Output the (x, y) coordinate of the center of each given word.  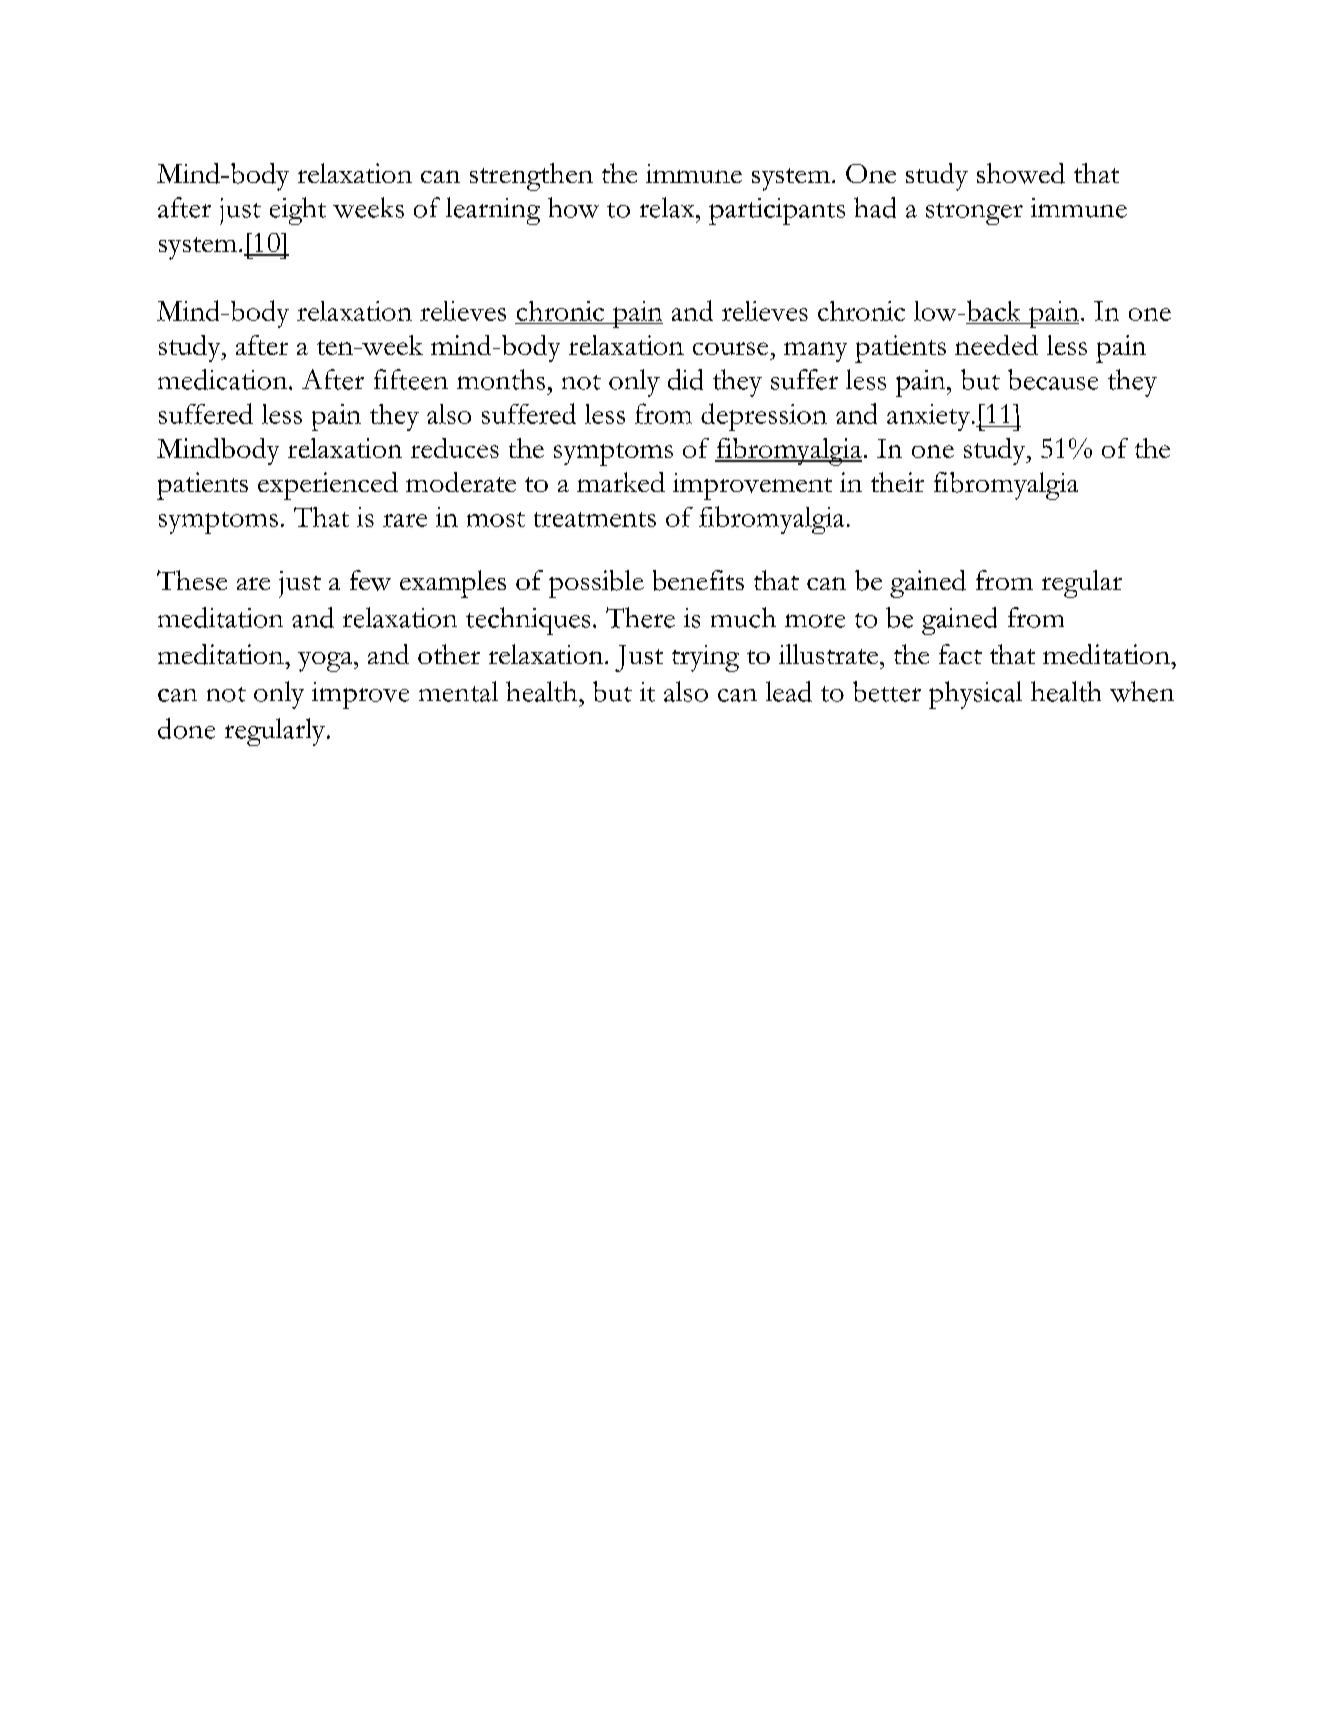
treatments (595, 519)
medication (224, 379)
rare (405, 520)
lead (789, 691)
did (685, 379)
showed (1021, 173)
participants (777, 211)
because (1053, 379)
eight (298, 211)
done (186, 728)
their (897, 482)
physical (975, 695)
